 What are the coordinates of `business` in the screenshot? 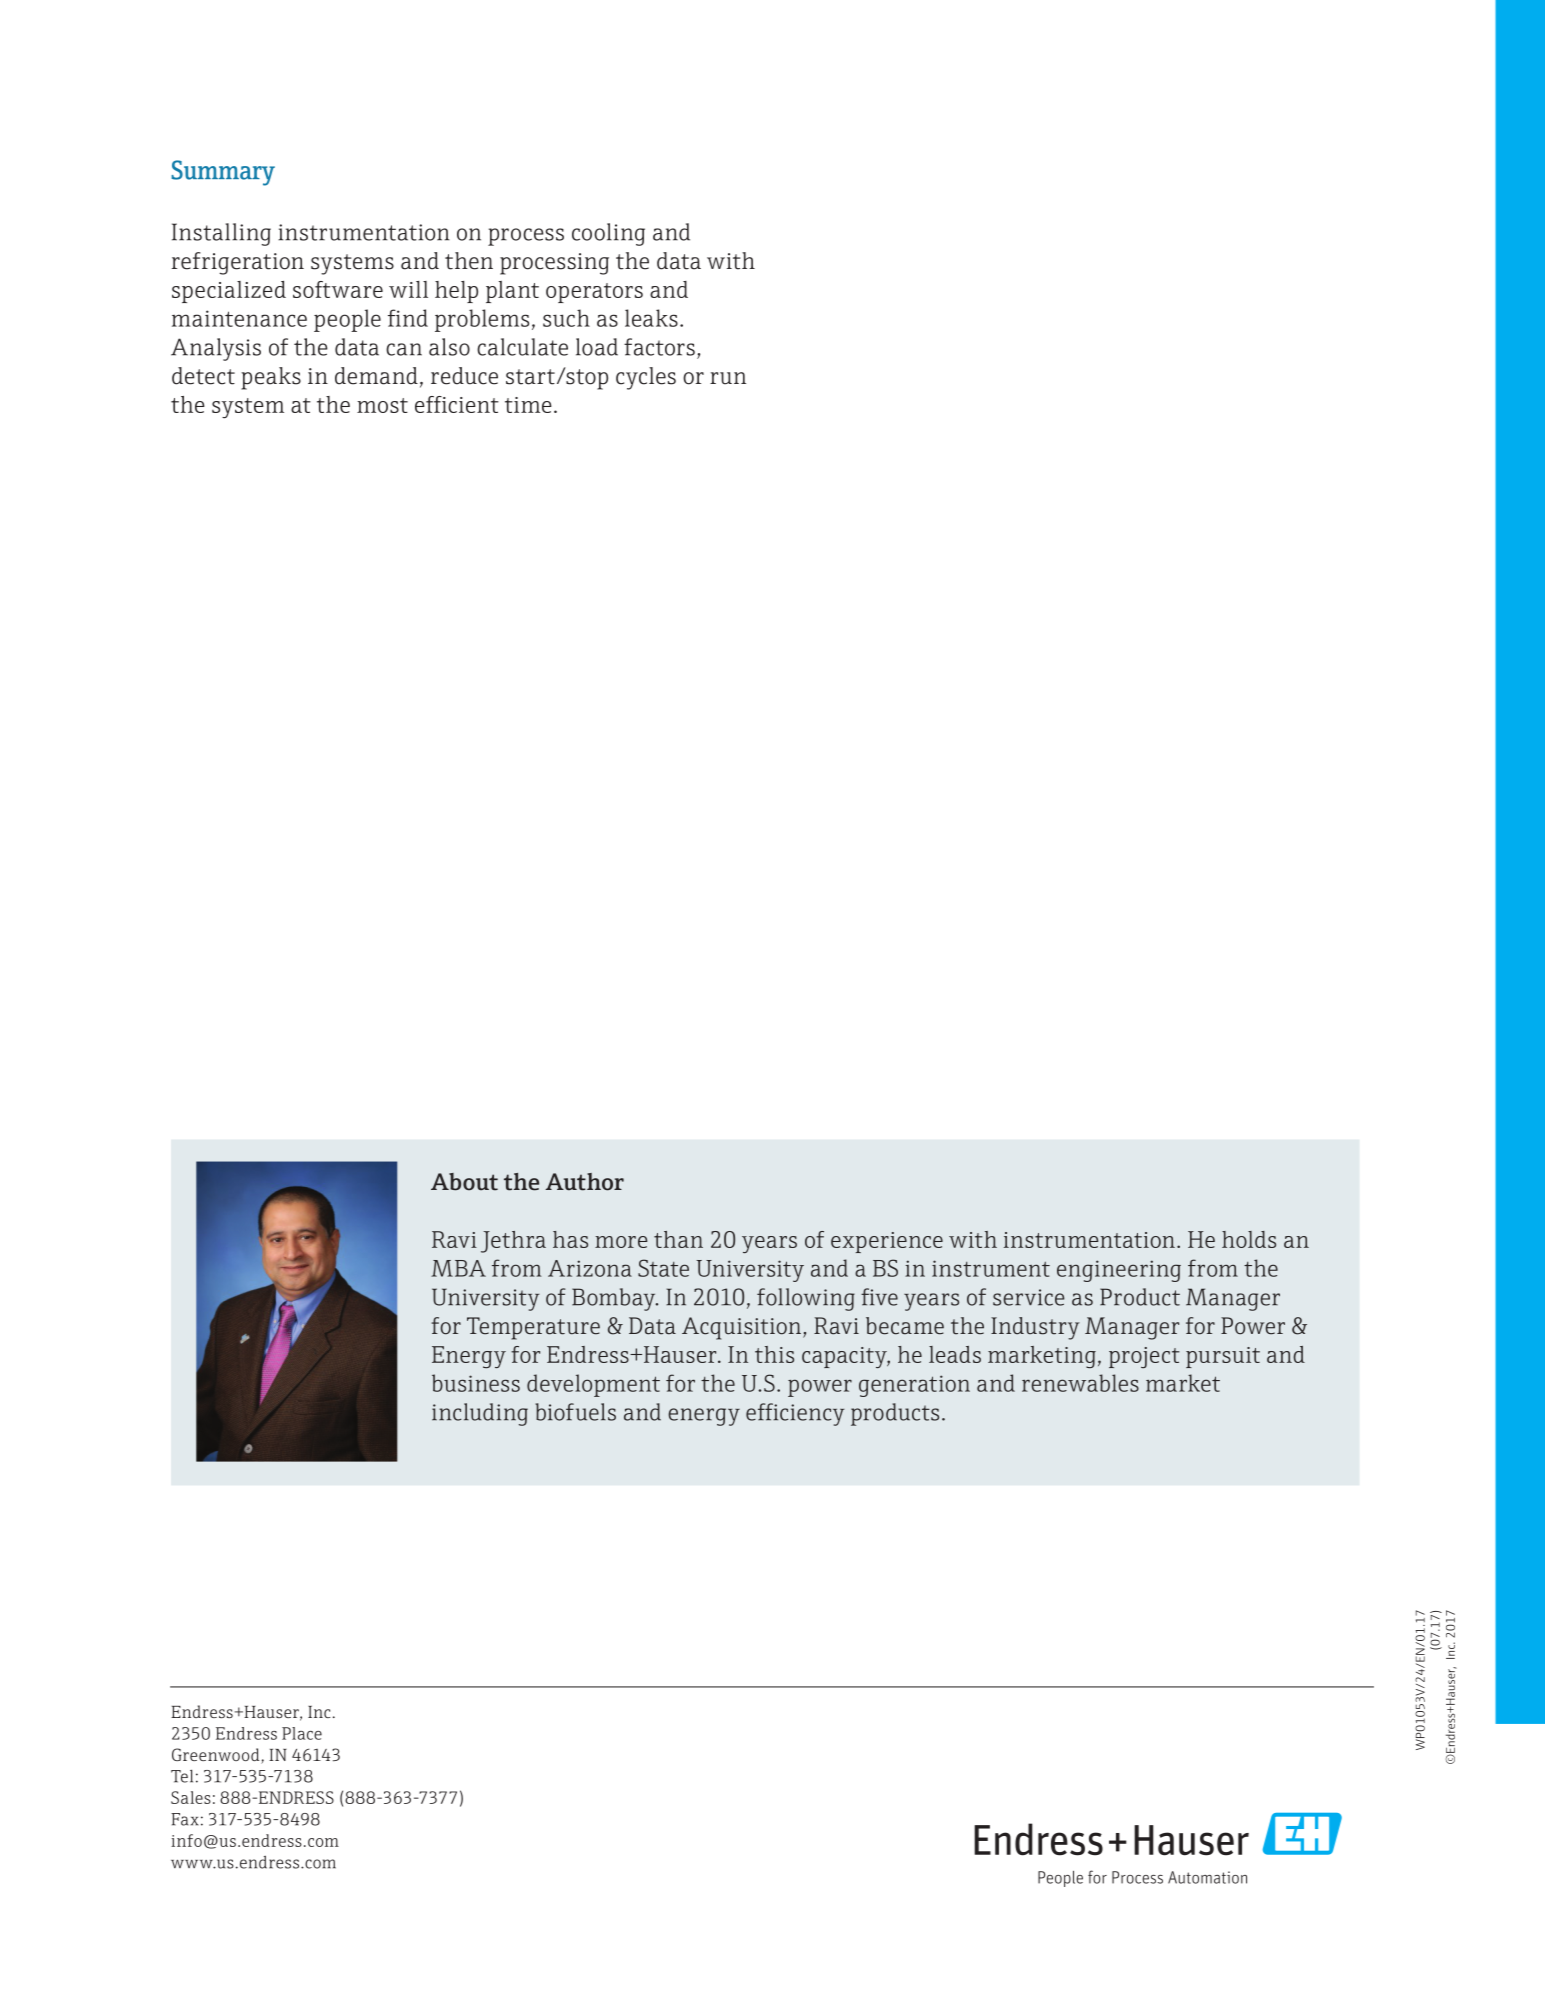 It's located at (476, 1383).
